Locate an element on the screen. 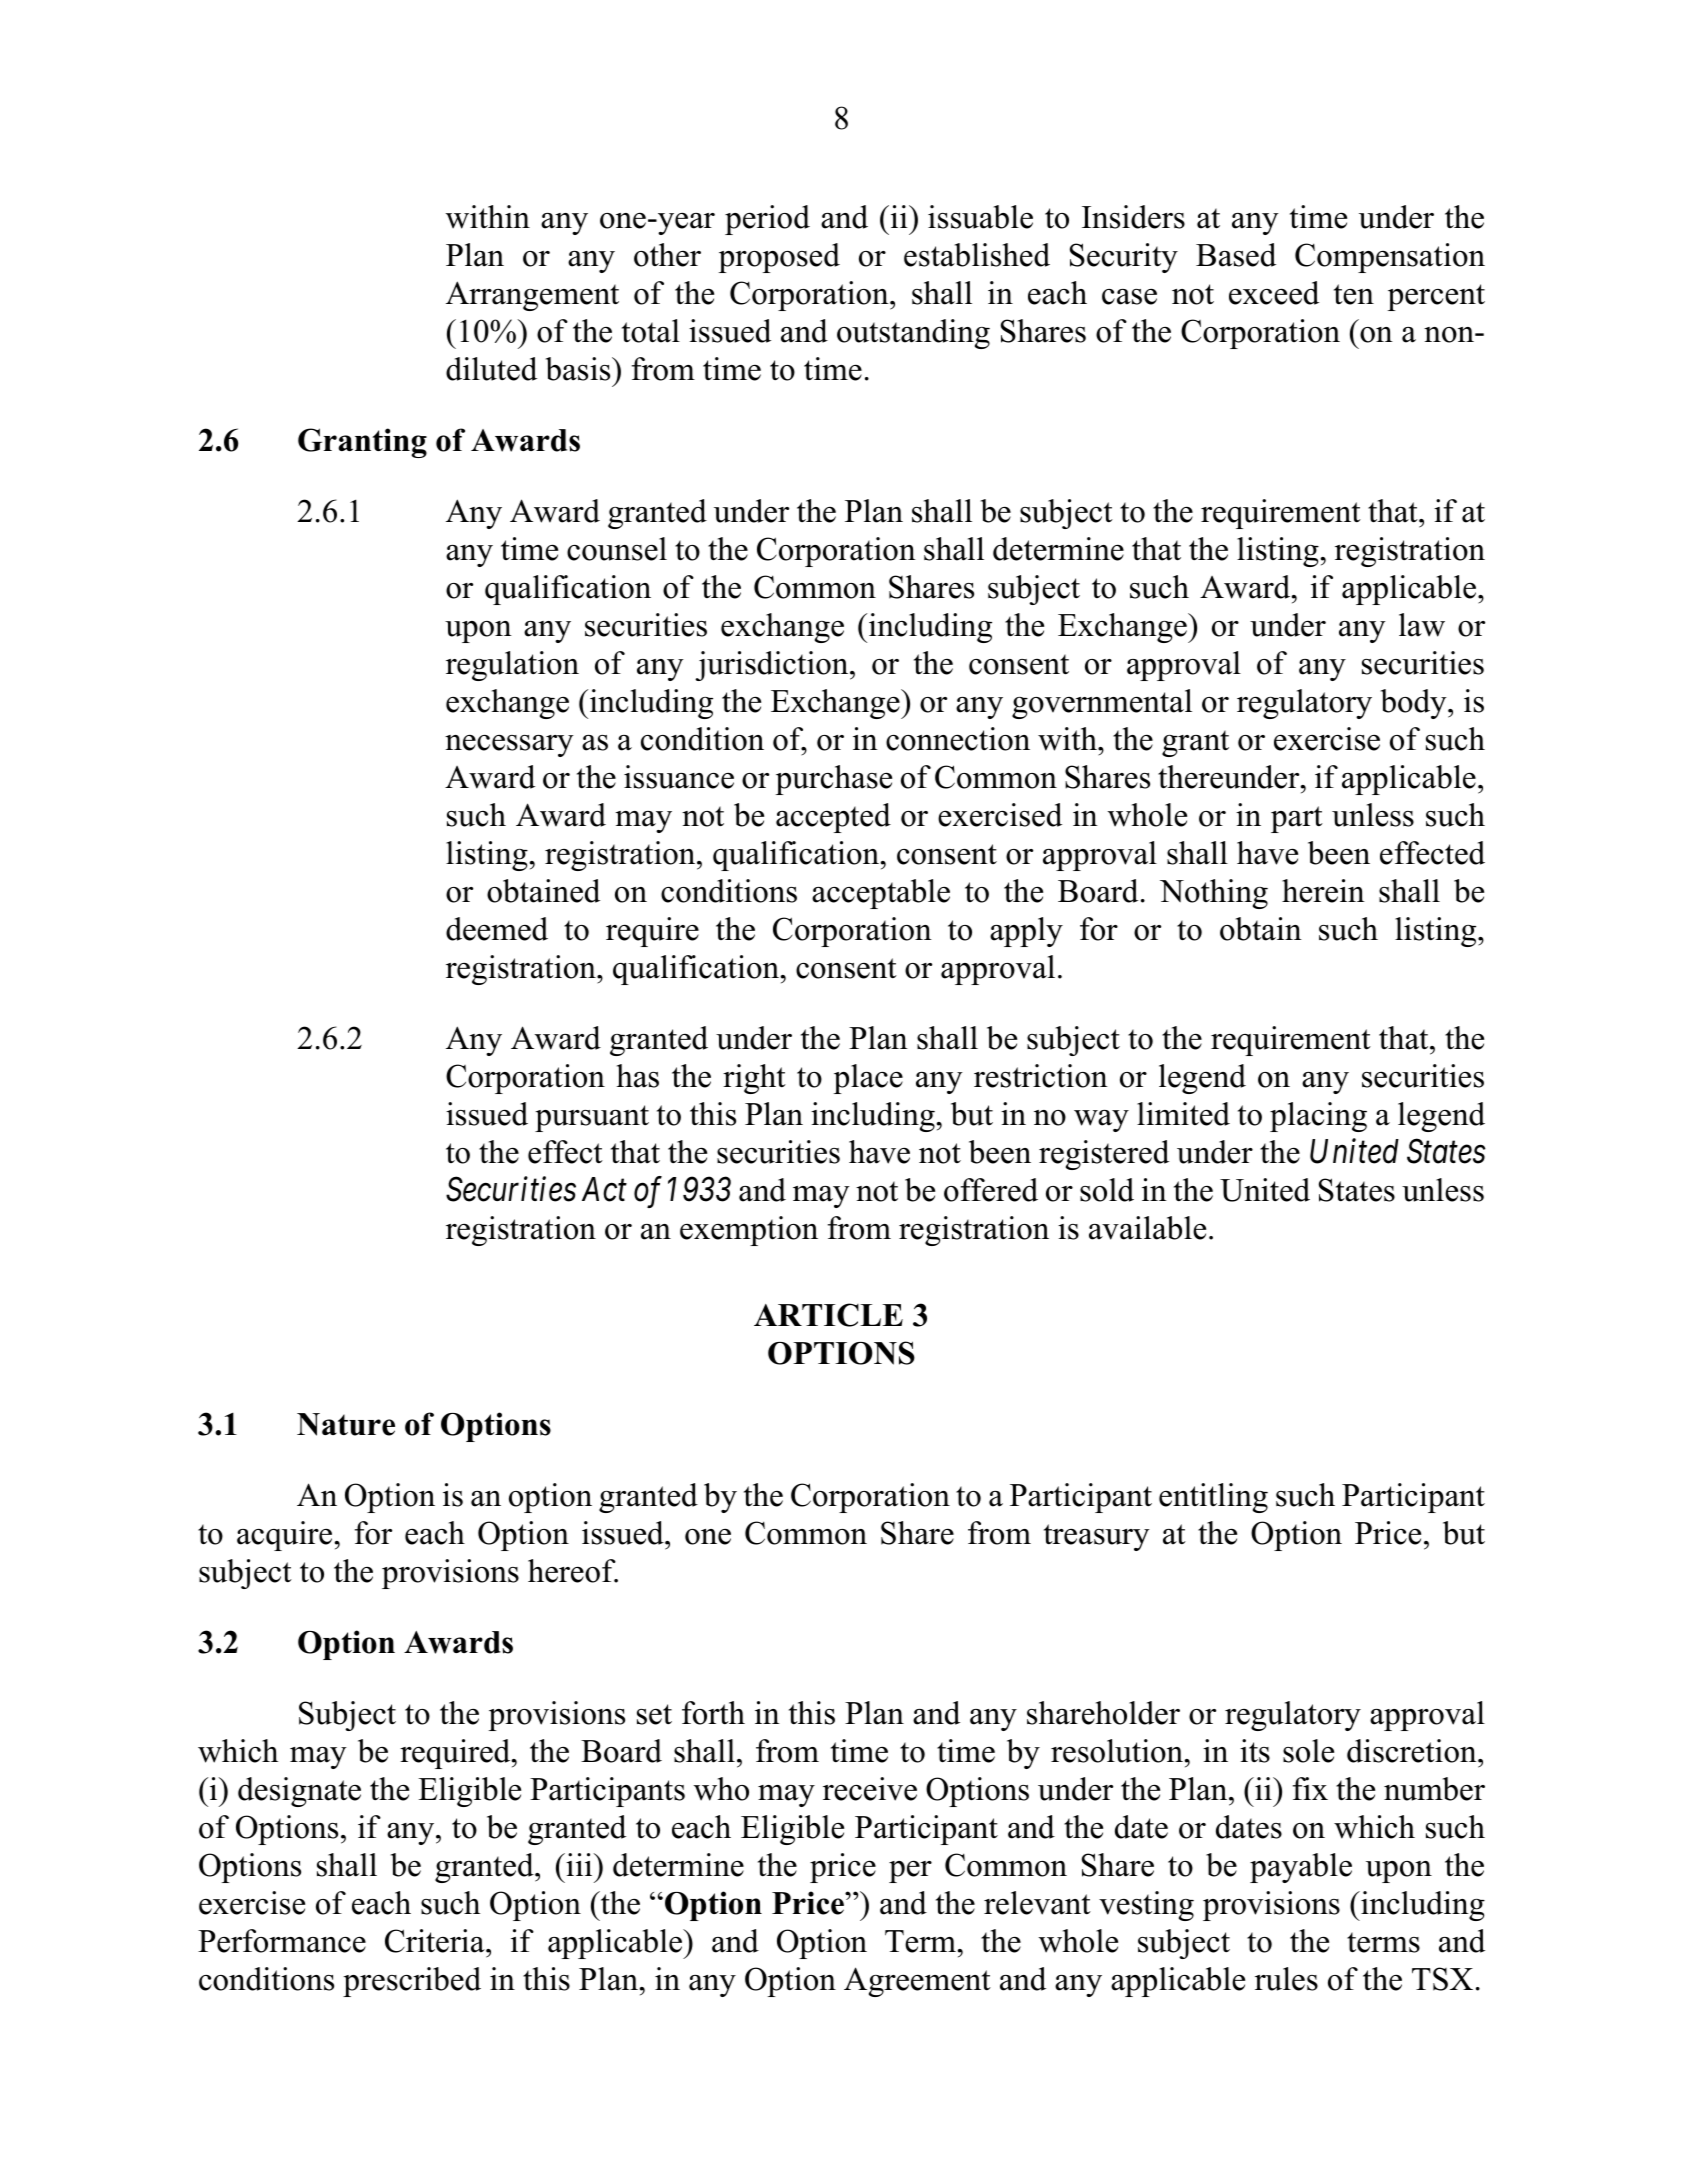 The image size is (1683, 2179). pursuant is located at coordinates (592, 1118).
